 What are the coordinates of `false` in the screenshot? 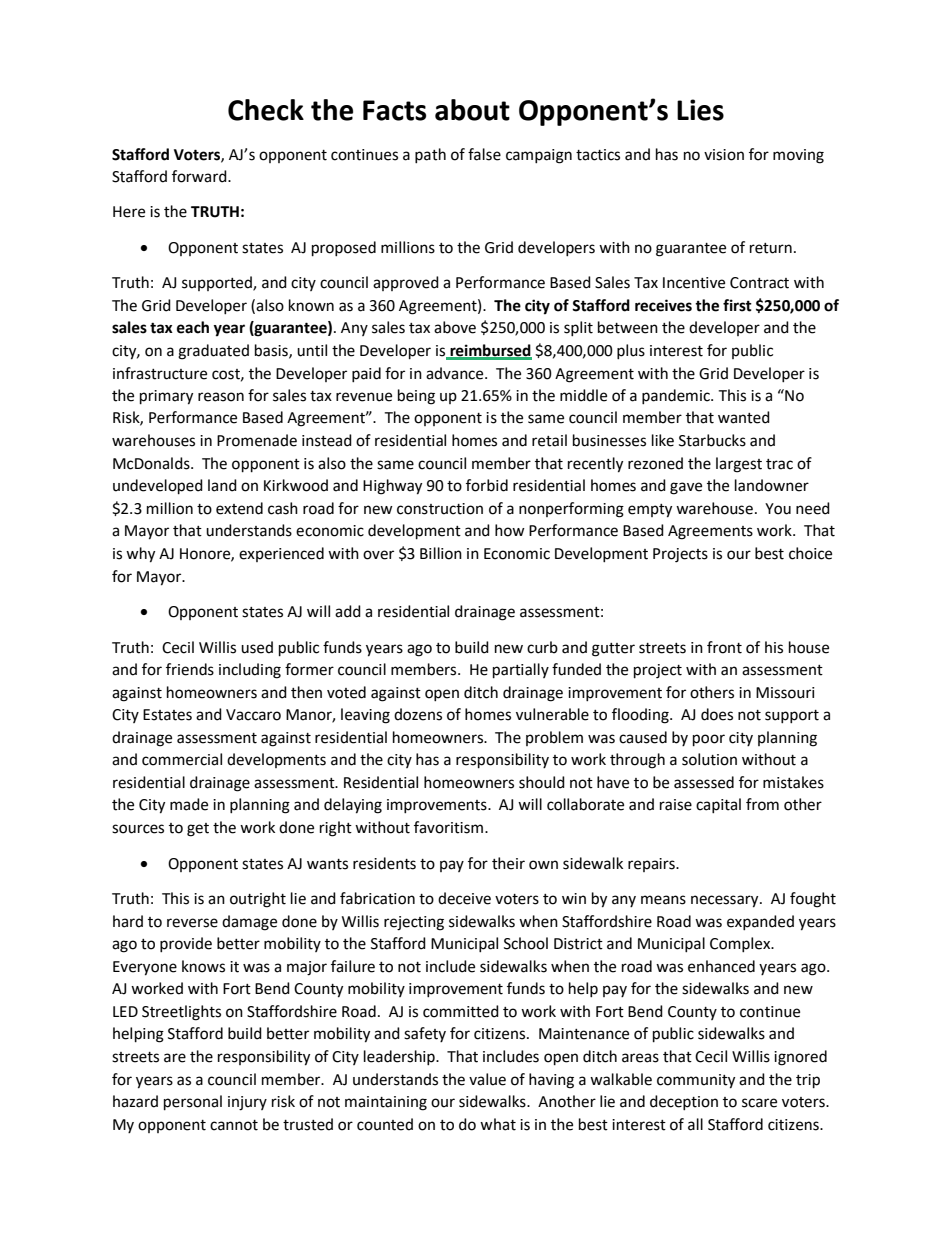 It's located at (484, 154).
